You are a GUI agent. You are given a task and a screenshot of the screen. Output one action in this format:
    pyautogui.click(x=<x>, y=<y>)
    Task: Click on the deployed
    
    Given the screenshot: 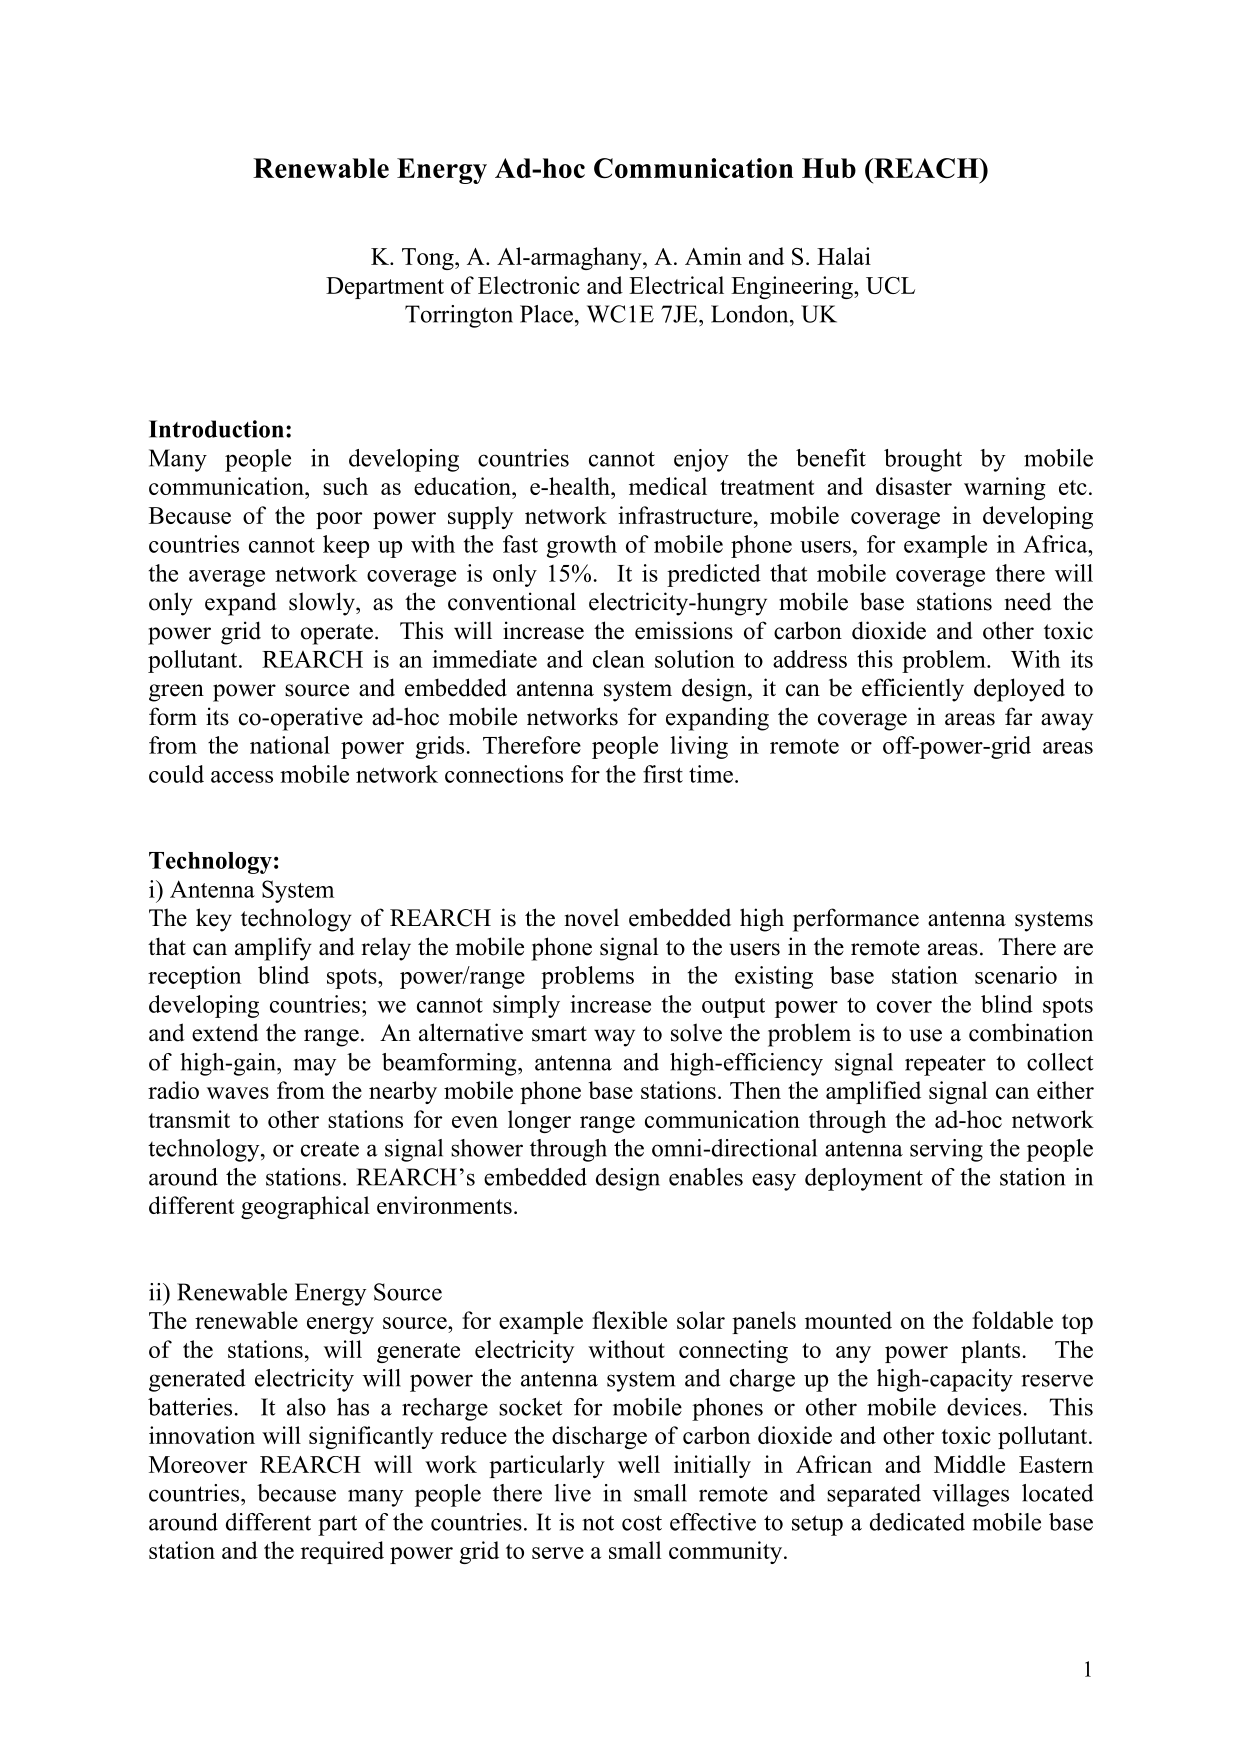 What is the action you would take?
    pyautogui.click(x=1019, y=690)
